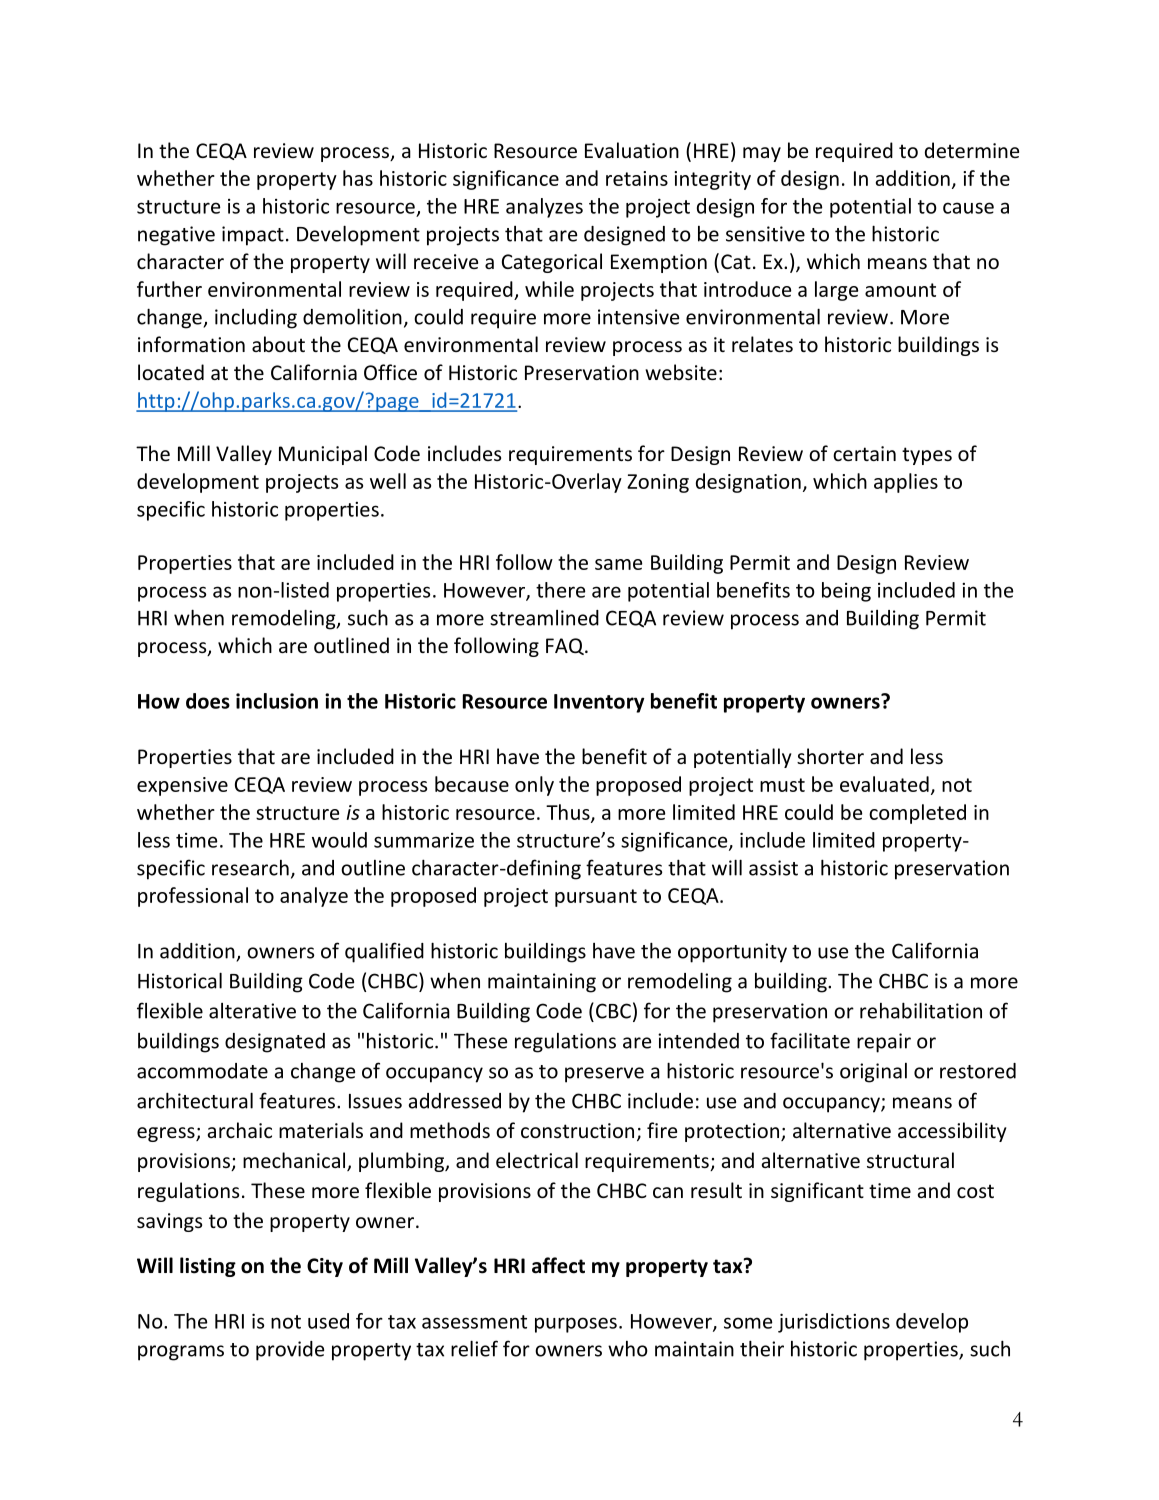  Describe the element at coordinates (884, 1043) in the document. I see `repair` at that location.
